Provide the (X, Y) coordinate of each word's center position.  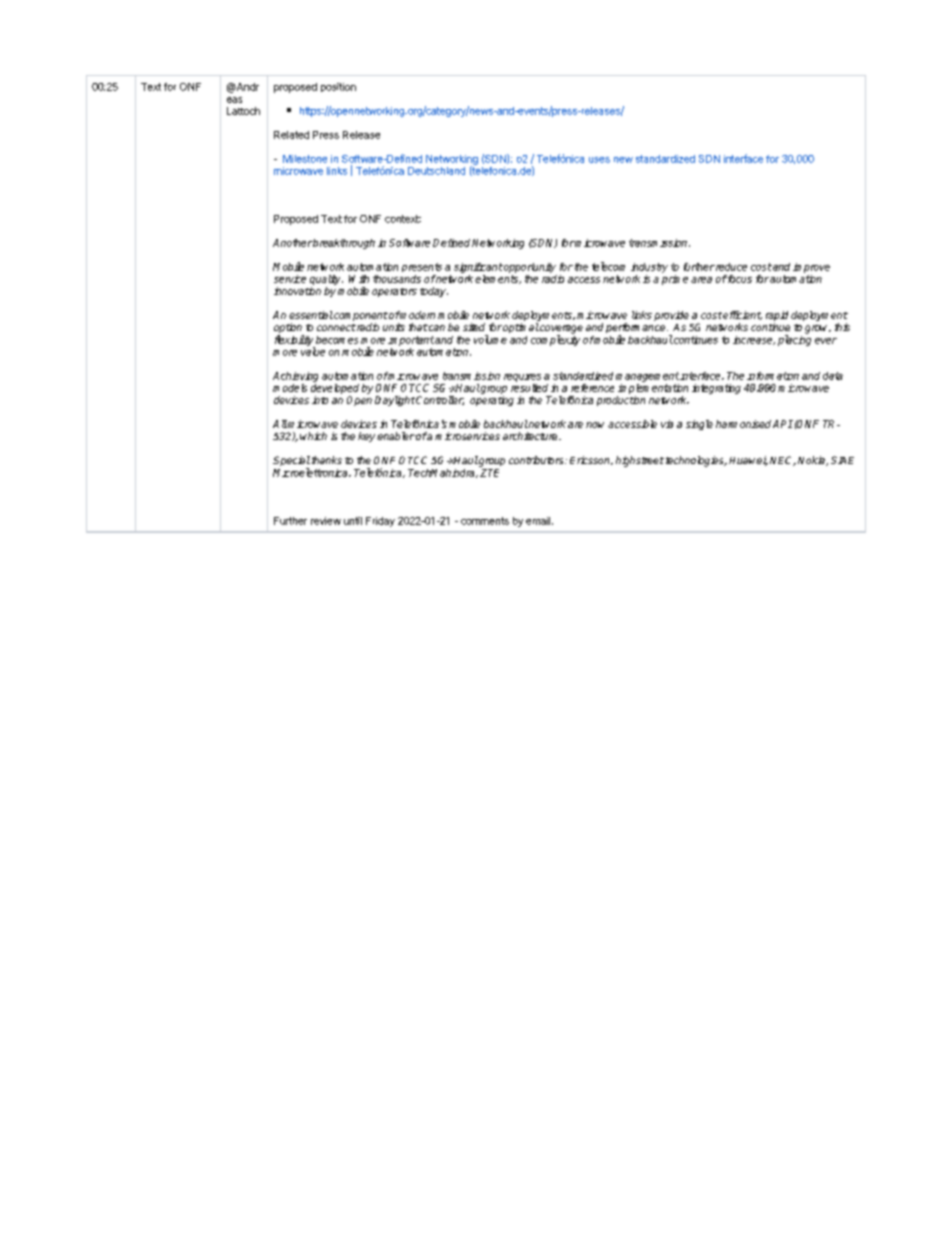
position (338, 87)
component (360, 318)
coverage (560, 330)
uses (599, 160)
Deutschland (436, 171)
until (353, 521)
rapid (777, 317)
